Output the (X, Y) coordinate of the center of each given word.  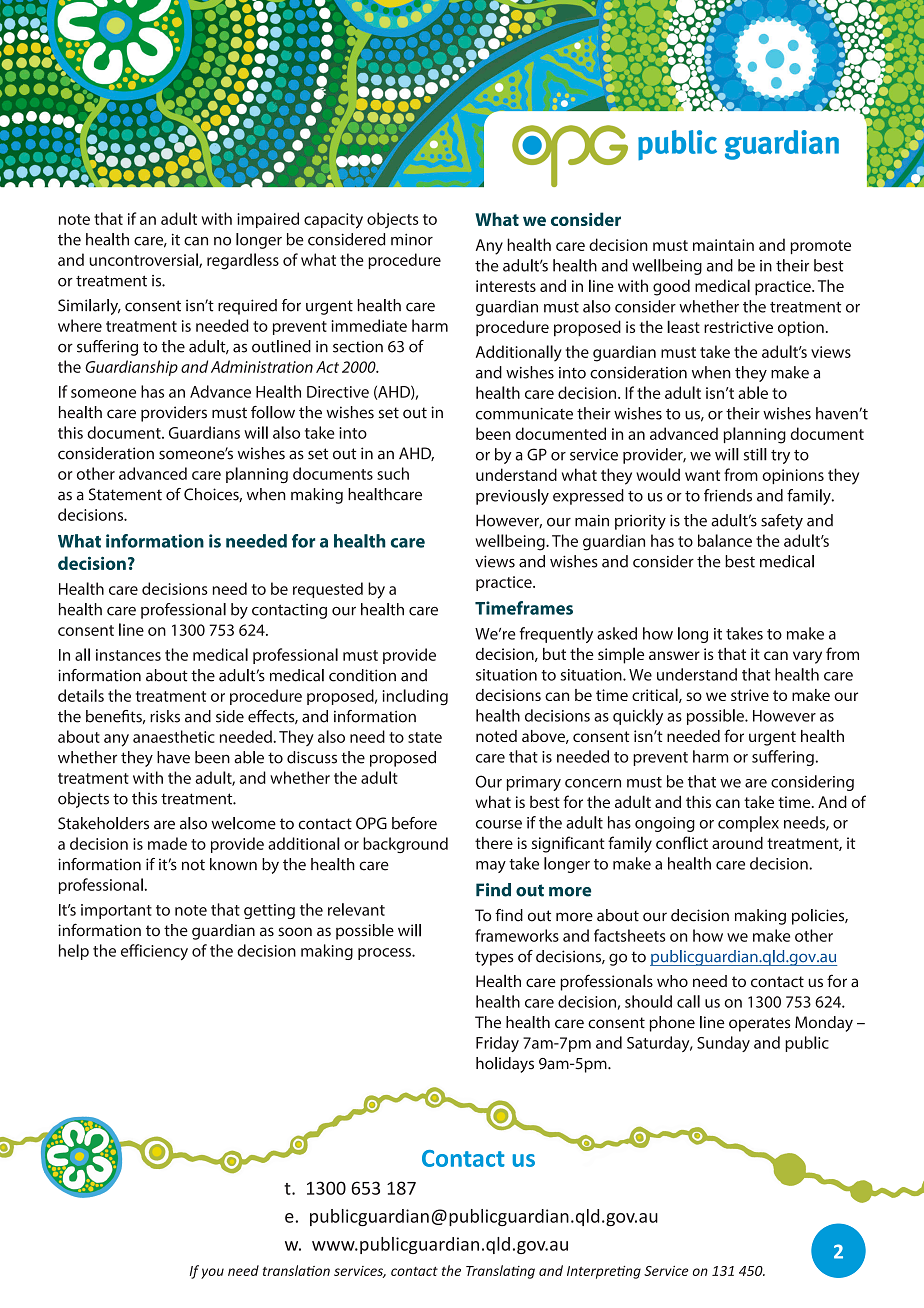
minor (412, 239)
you (212, 1273)
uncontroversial (144, 260)
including (415, 697)
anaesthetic (173, 736)
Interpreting (604, 1272)
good (671, 287)
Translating (500, 1272)
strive (750, 695)
